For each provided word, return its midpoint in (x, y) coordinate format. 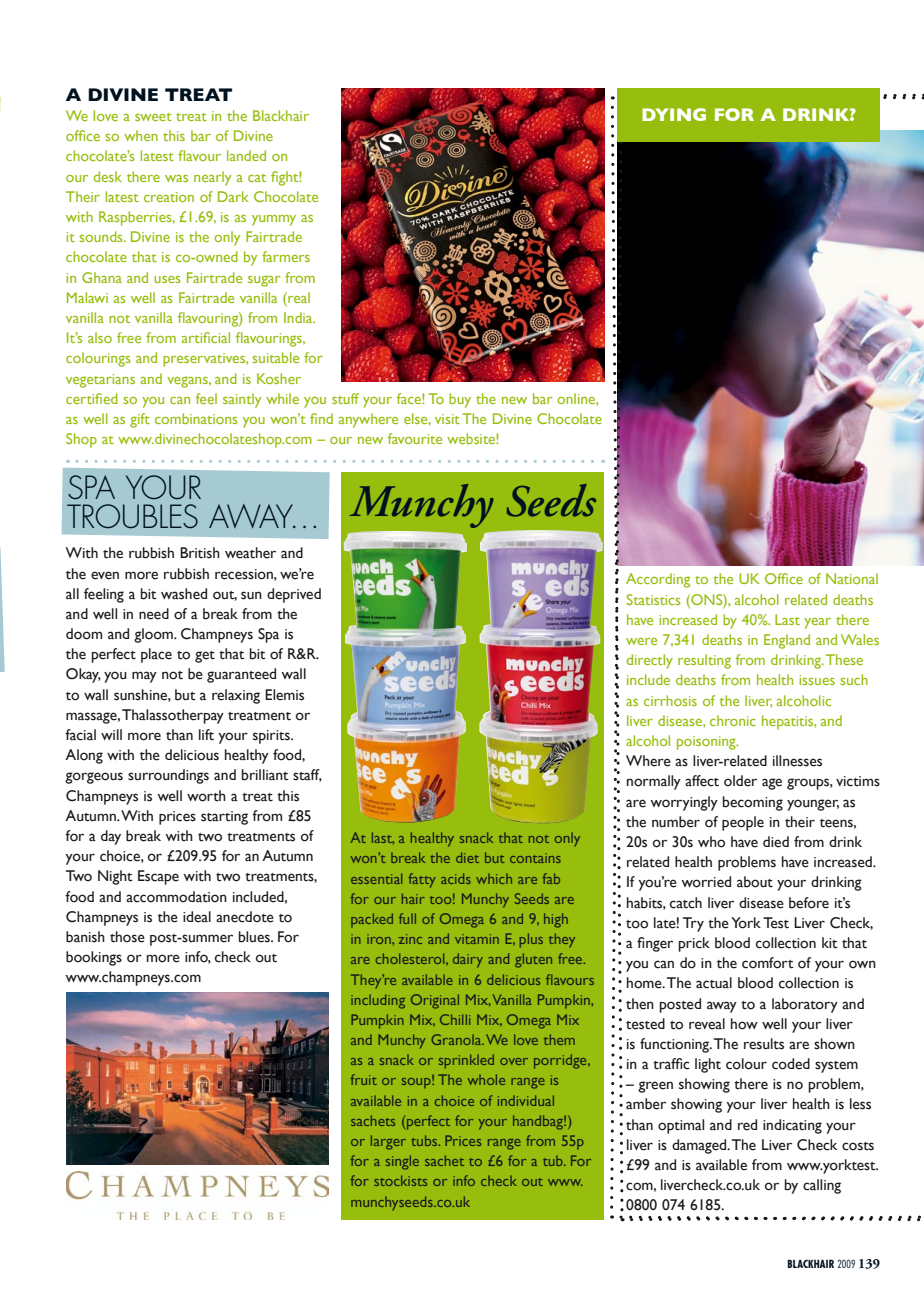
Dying (674, 114)
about (755, 882)
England (787, 641)
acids (456, 878)
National (852, 578)
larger (388, 1142)
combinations (196, 418)
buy (460, 400)
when (141, 135)
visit (447, 419)
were (641, 641)
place (156, 655)
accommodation (176, 897)
